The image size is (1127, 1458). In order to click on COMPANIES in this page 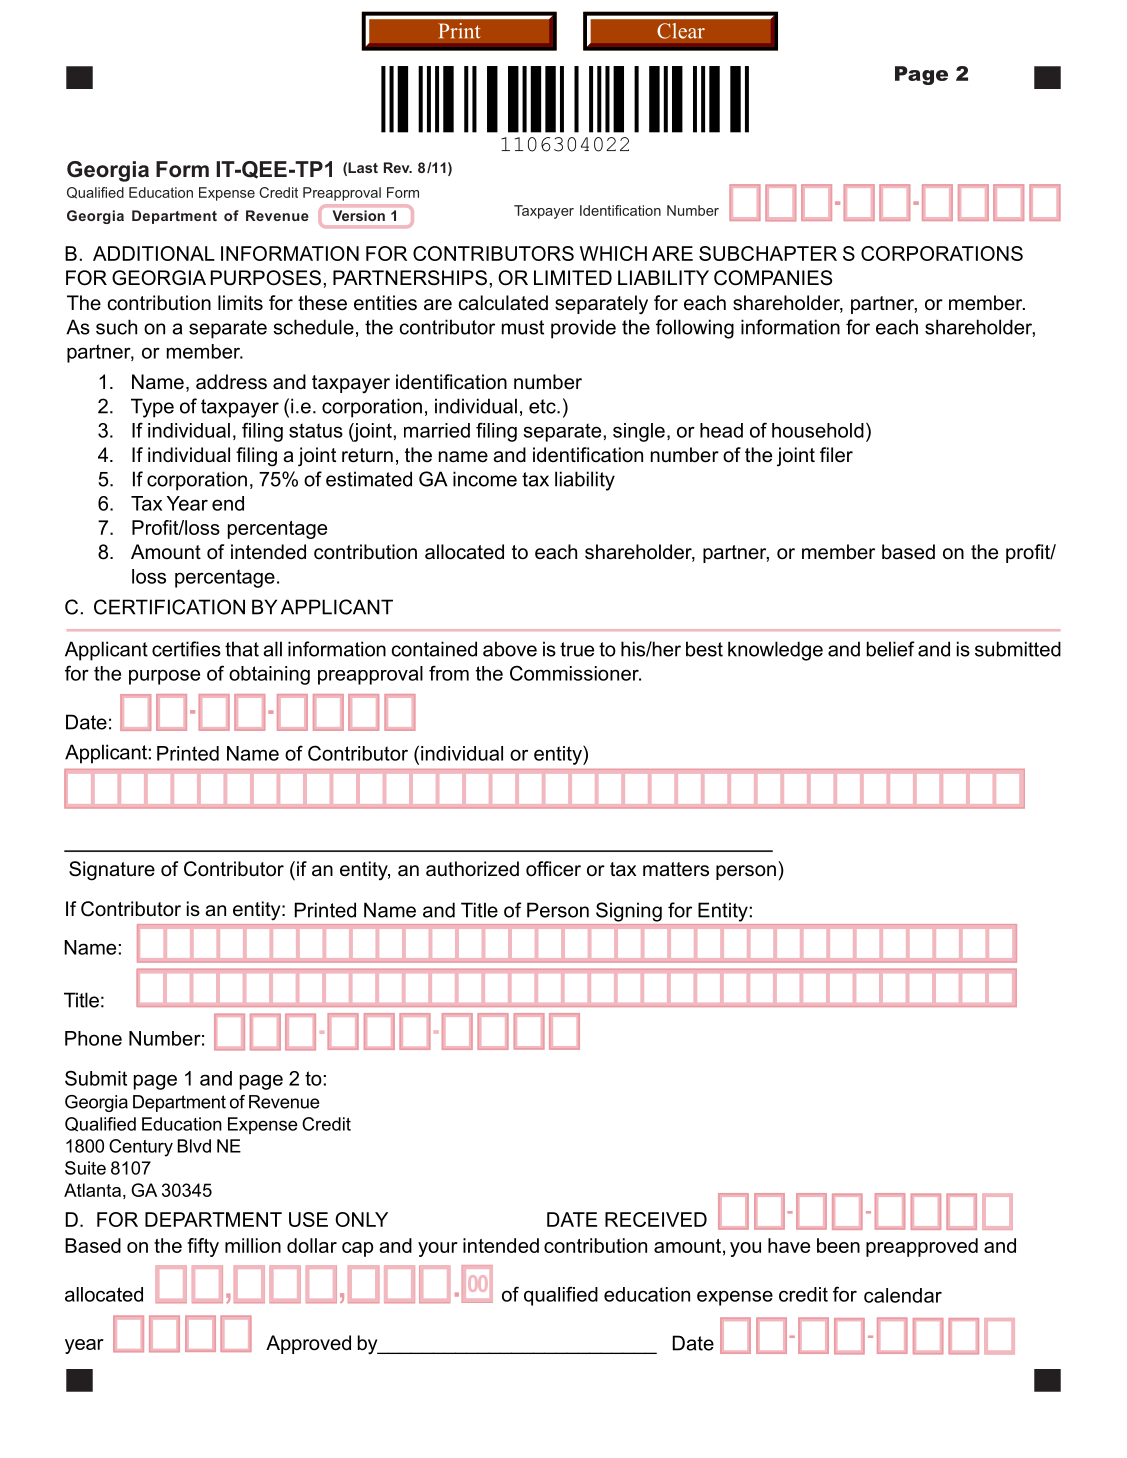, I will do `click(773, 278)`.
